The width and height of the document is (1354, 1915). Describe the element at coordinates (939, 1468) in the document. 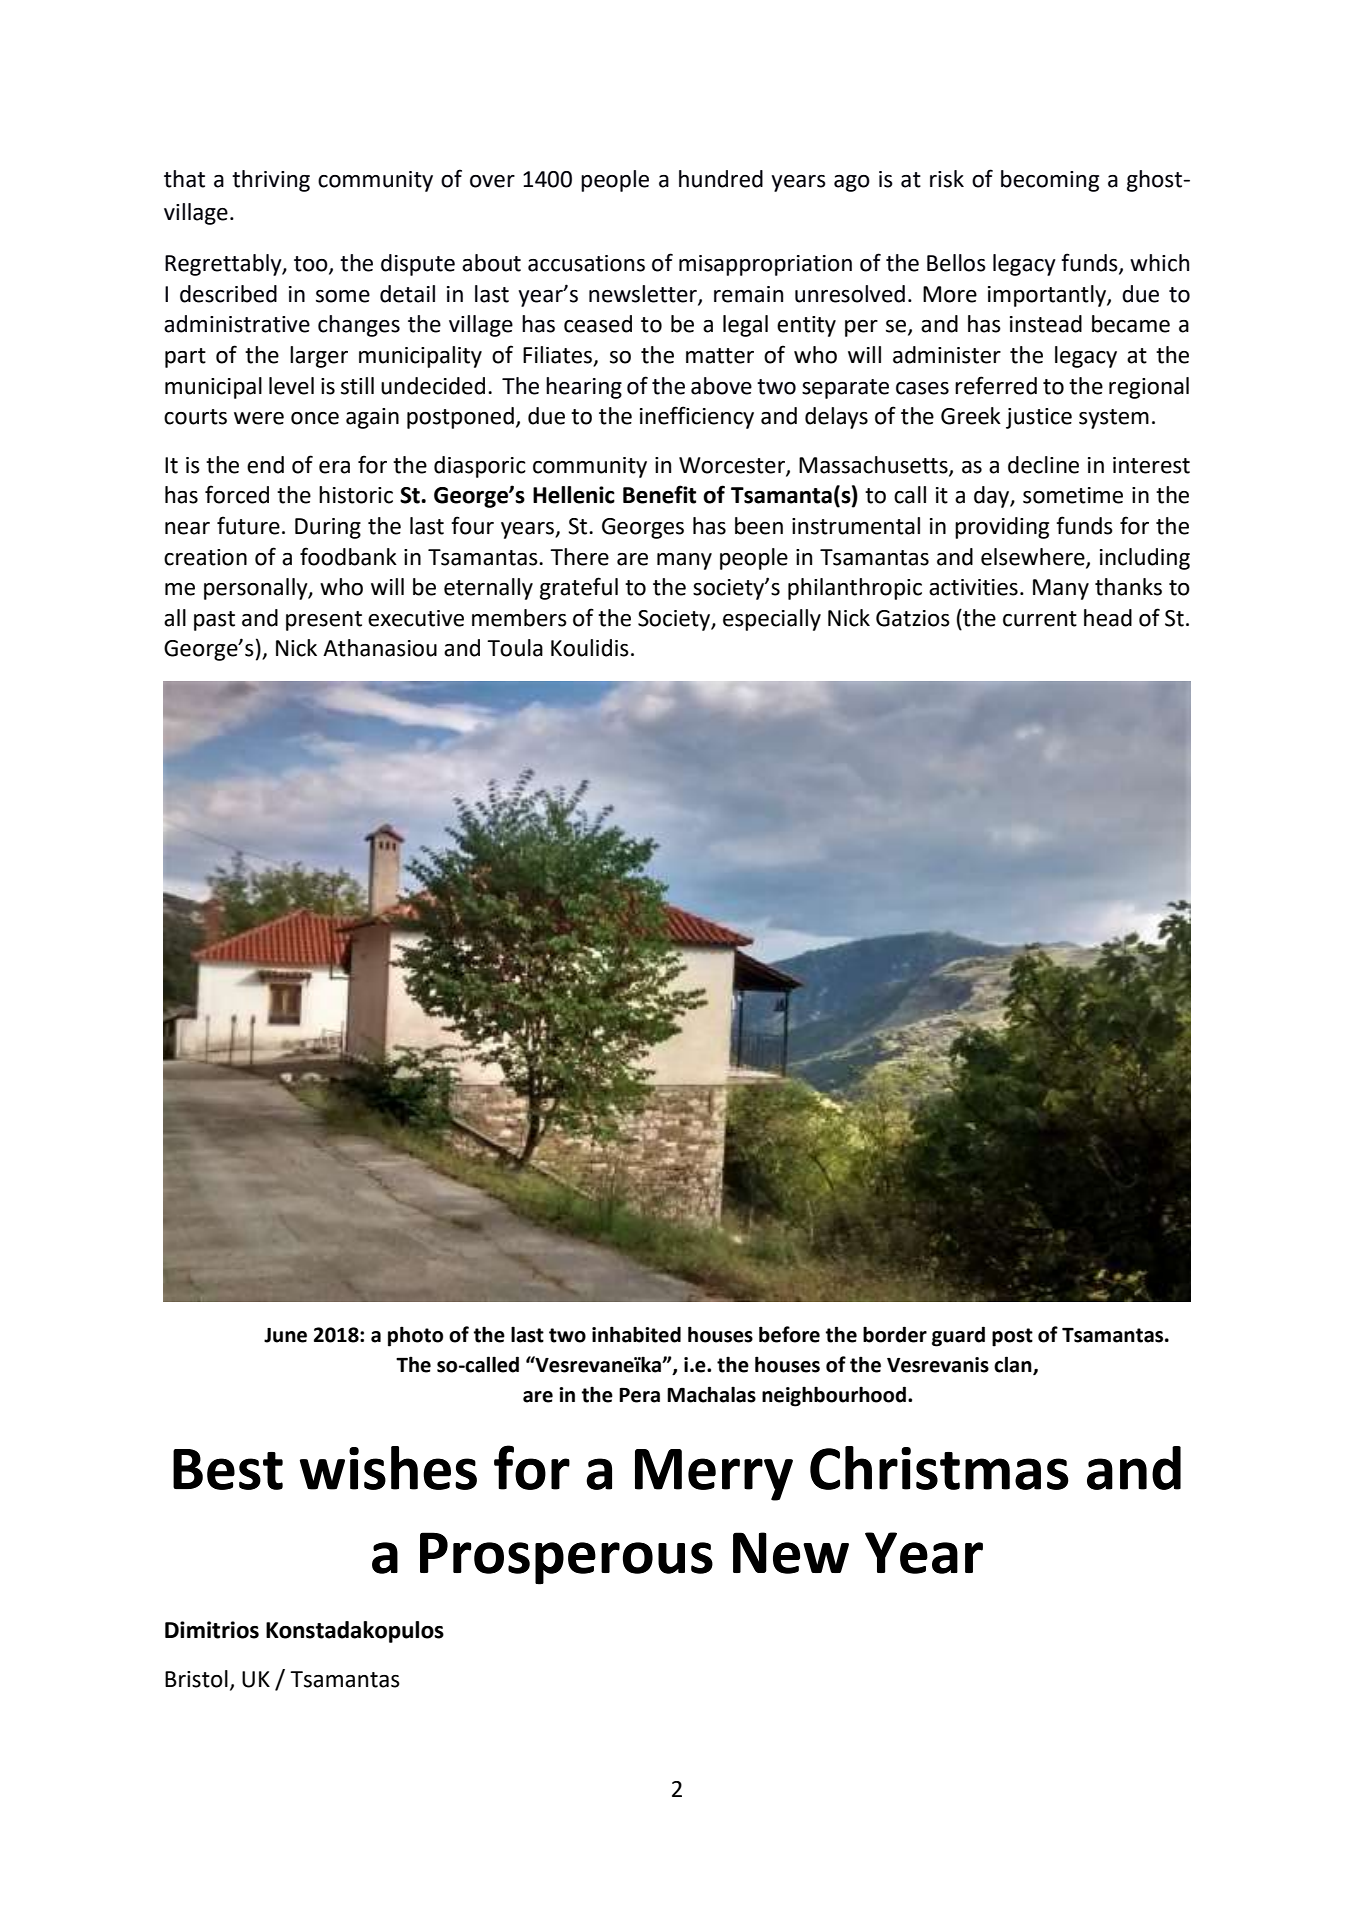

I see `Christmas` at that location.
